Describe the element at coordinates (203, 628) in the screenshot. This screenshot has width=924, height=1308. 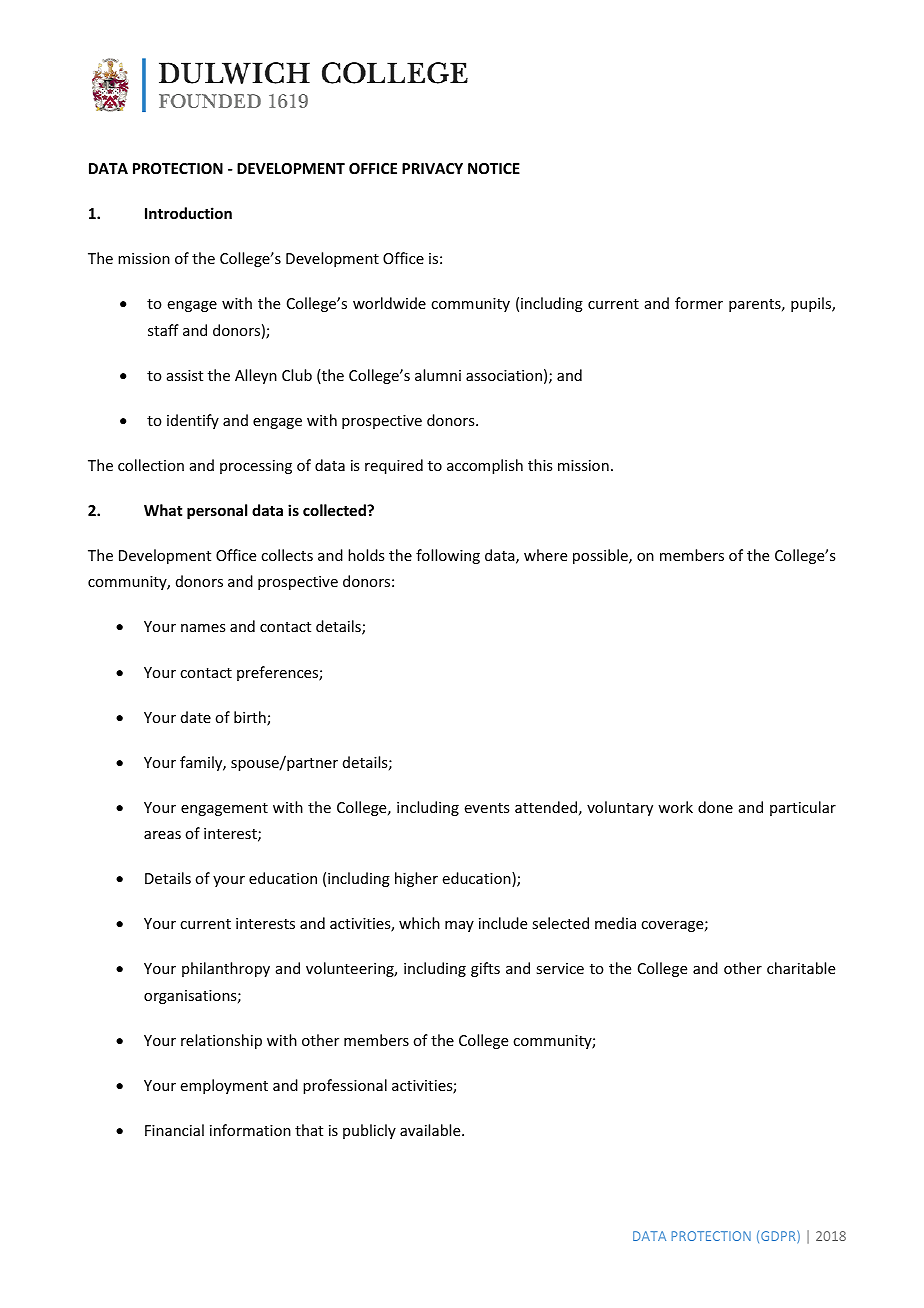
I see `names` at that location.
